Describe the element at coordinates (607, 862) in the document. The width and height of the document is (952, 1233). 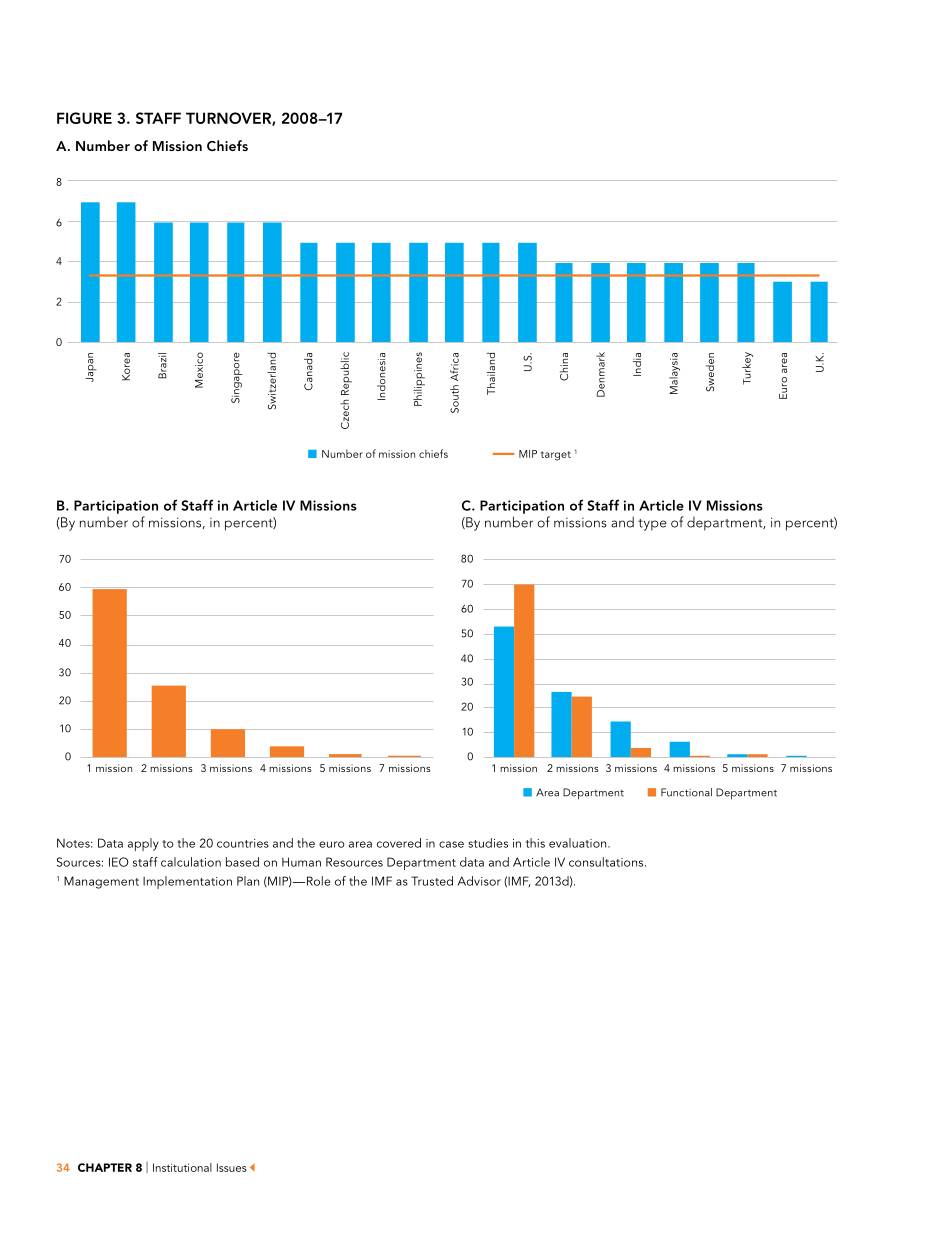
I see `consultations` at that location.
